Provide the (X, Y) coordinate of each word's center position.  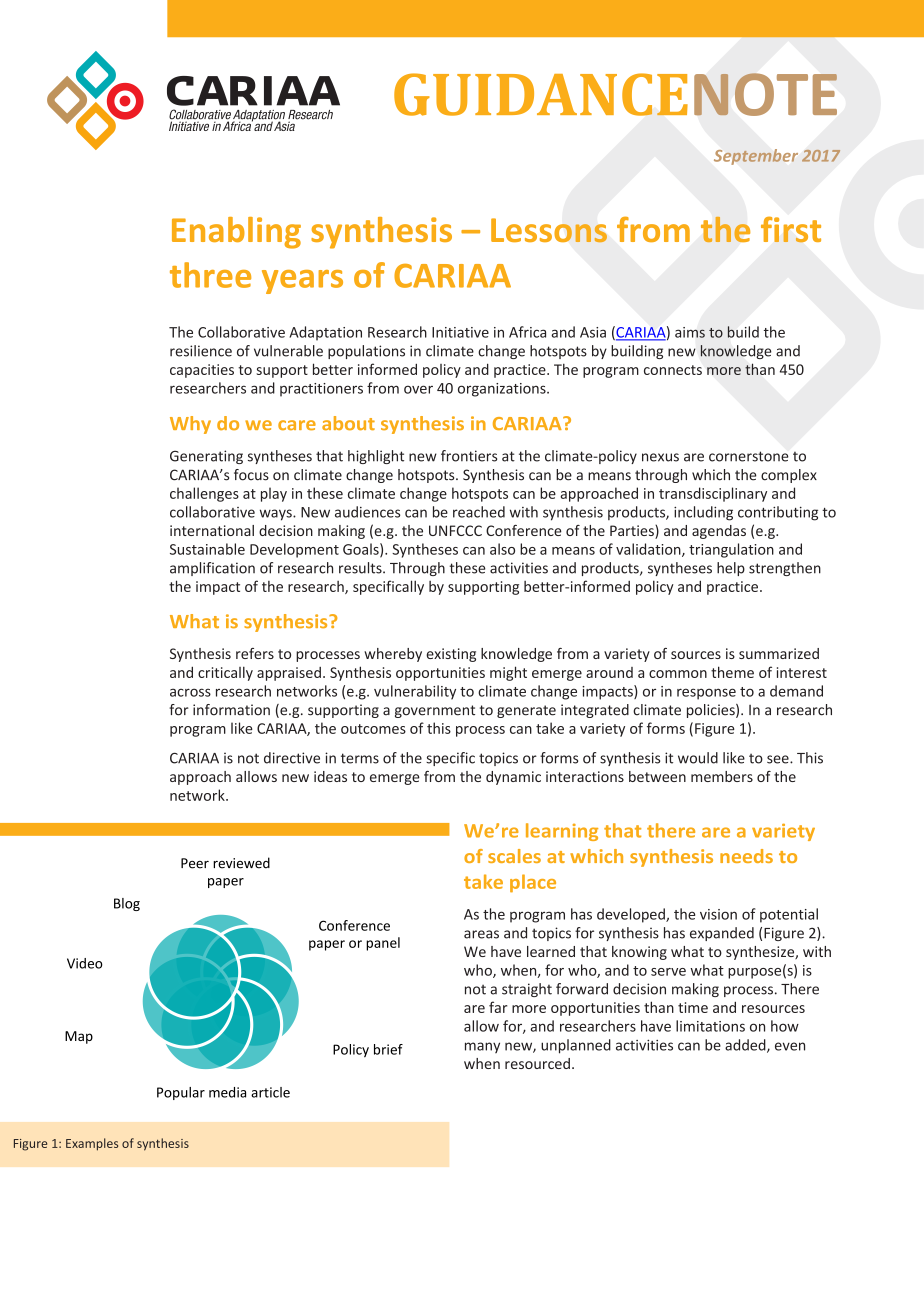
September (756, 157)
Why (190, 425)
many (482, 1047)
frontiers (469, 456)
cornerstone (749, 456)
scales (514, 856)
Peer (195, 863)
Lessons (549, 230)
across (190, 692)
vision (718, 914)
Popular (181, 1093)
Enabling (236, 233)
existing (451, 655)
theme (732, 672)
